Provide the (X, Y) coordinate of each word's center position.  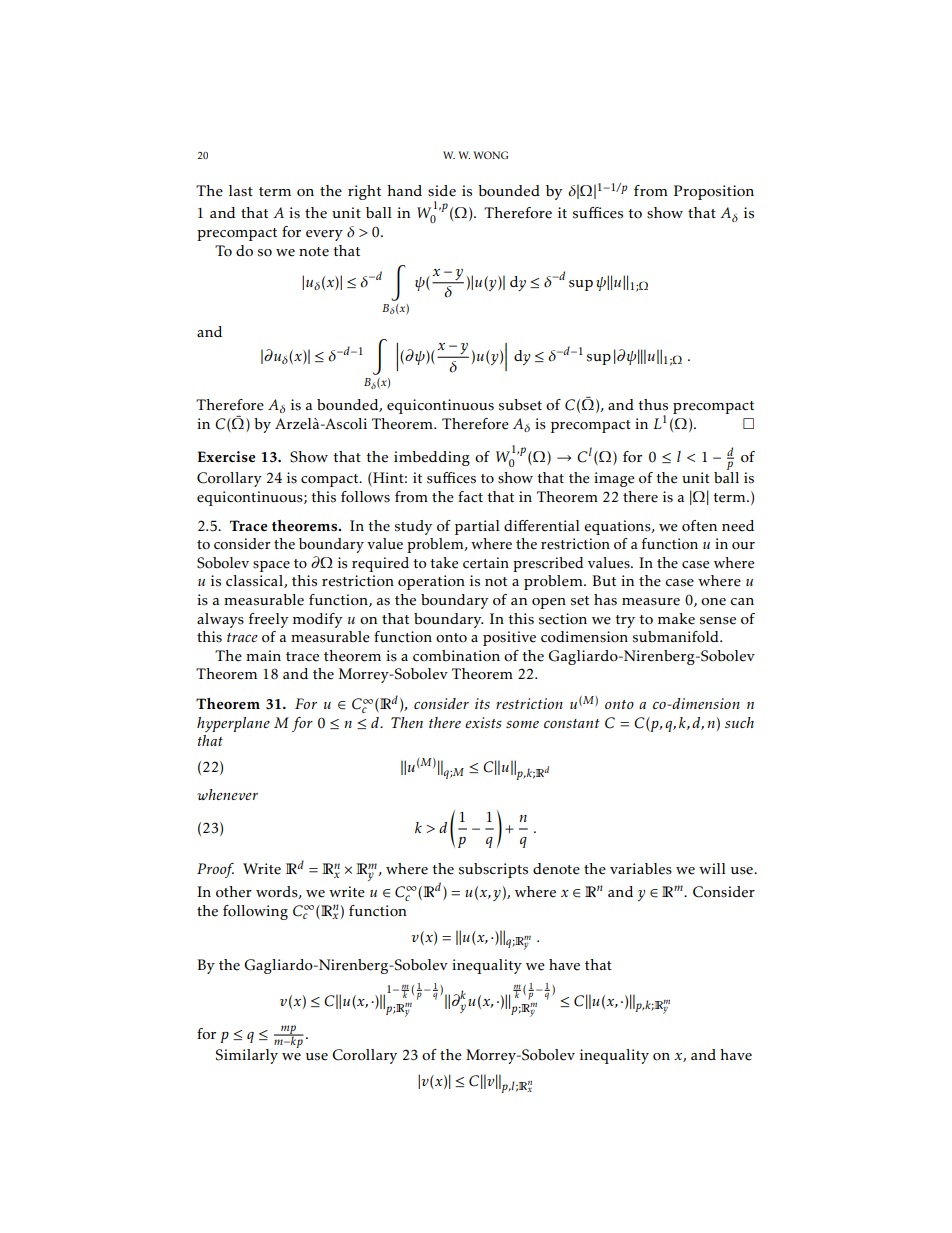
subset (520, 405)
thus (653, 405)
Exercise (227, 457)
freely (269, 620)
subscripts (493, 870)
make (676, 619)
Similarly (247, 1056)
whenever (227, 794)
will (712, 868)
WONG (490, 155)
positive (509, 638)
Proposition (714, 192)
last (241, 191)
